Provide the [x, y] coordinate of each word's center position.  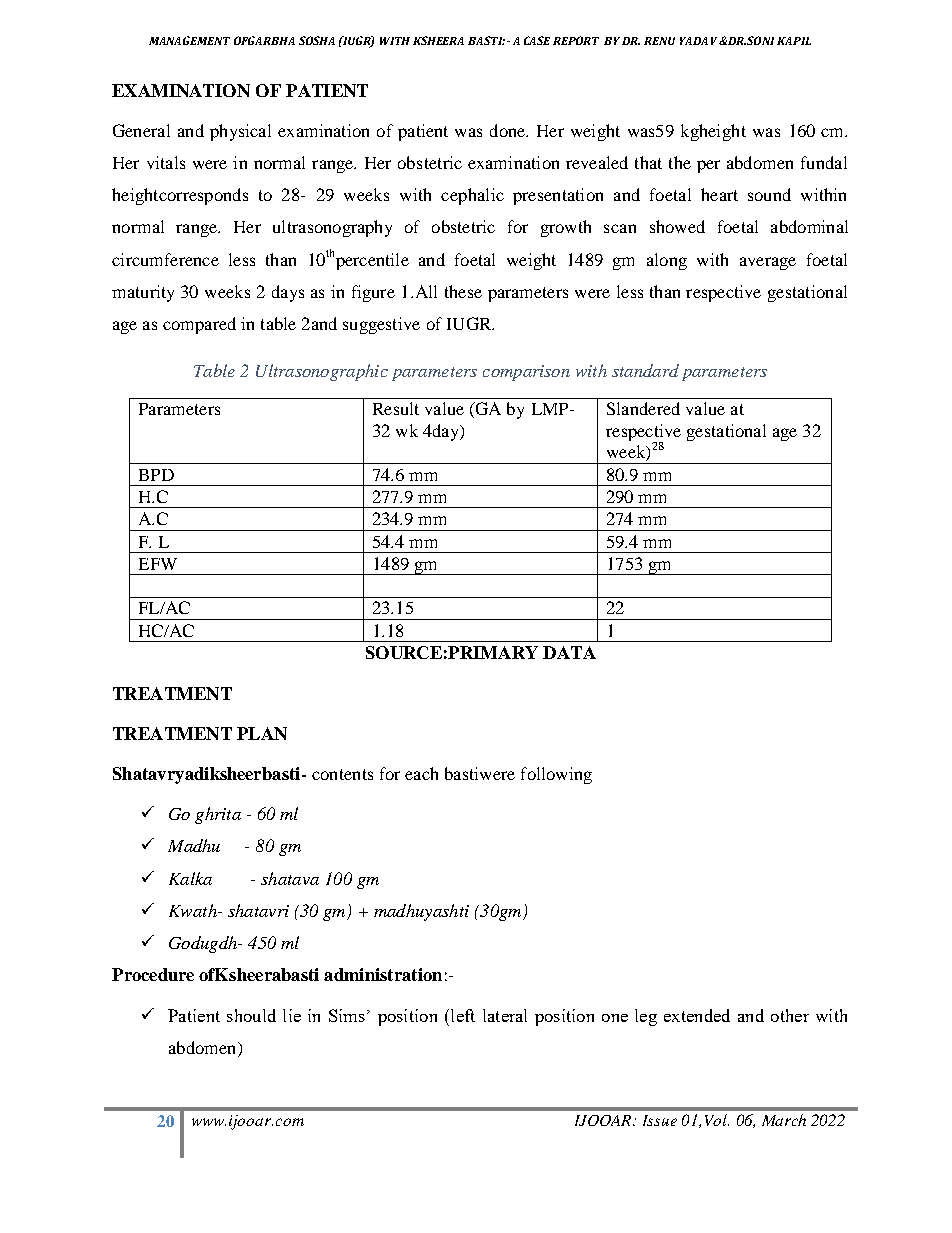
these [463, 291]
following [556, 775]
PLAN [262, 733]
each [421, 773]
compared [199, 325]
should [251, 1015]
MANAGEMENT [189, 40]
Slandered [643, 408]
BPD [156, 475]
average [768, 263]
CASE [537, 40]
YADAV [698, 41]
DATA [569, 652]
